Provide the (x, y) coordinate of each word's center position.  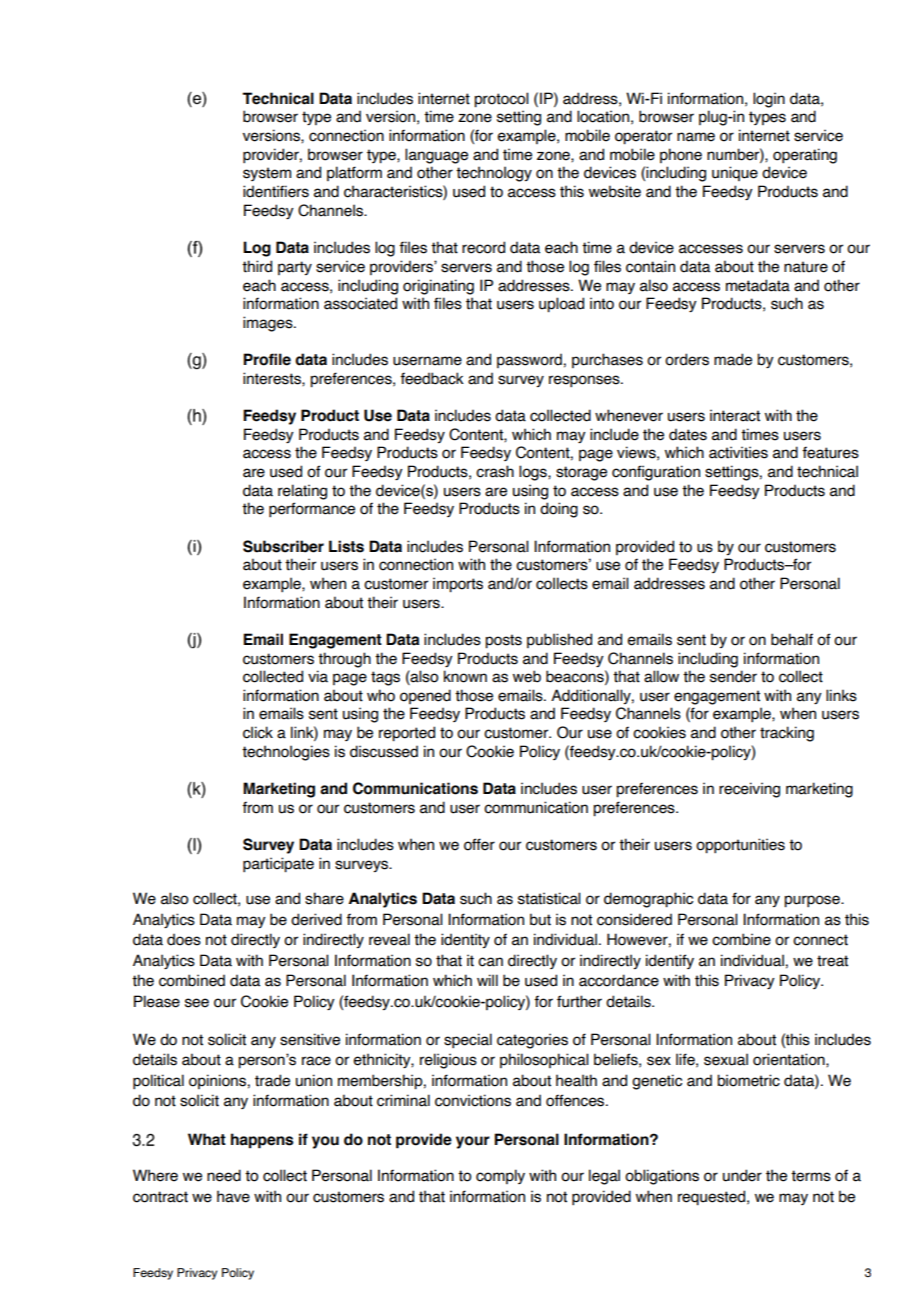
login (769, 100)
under (742, 1175)
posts (503, 641)
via (318, 676)
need (224, 1175)
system (267, 174)
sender (733, 676)
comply (500, 1176)
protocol (501, 100)
